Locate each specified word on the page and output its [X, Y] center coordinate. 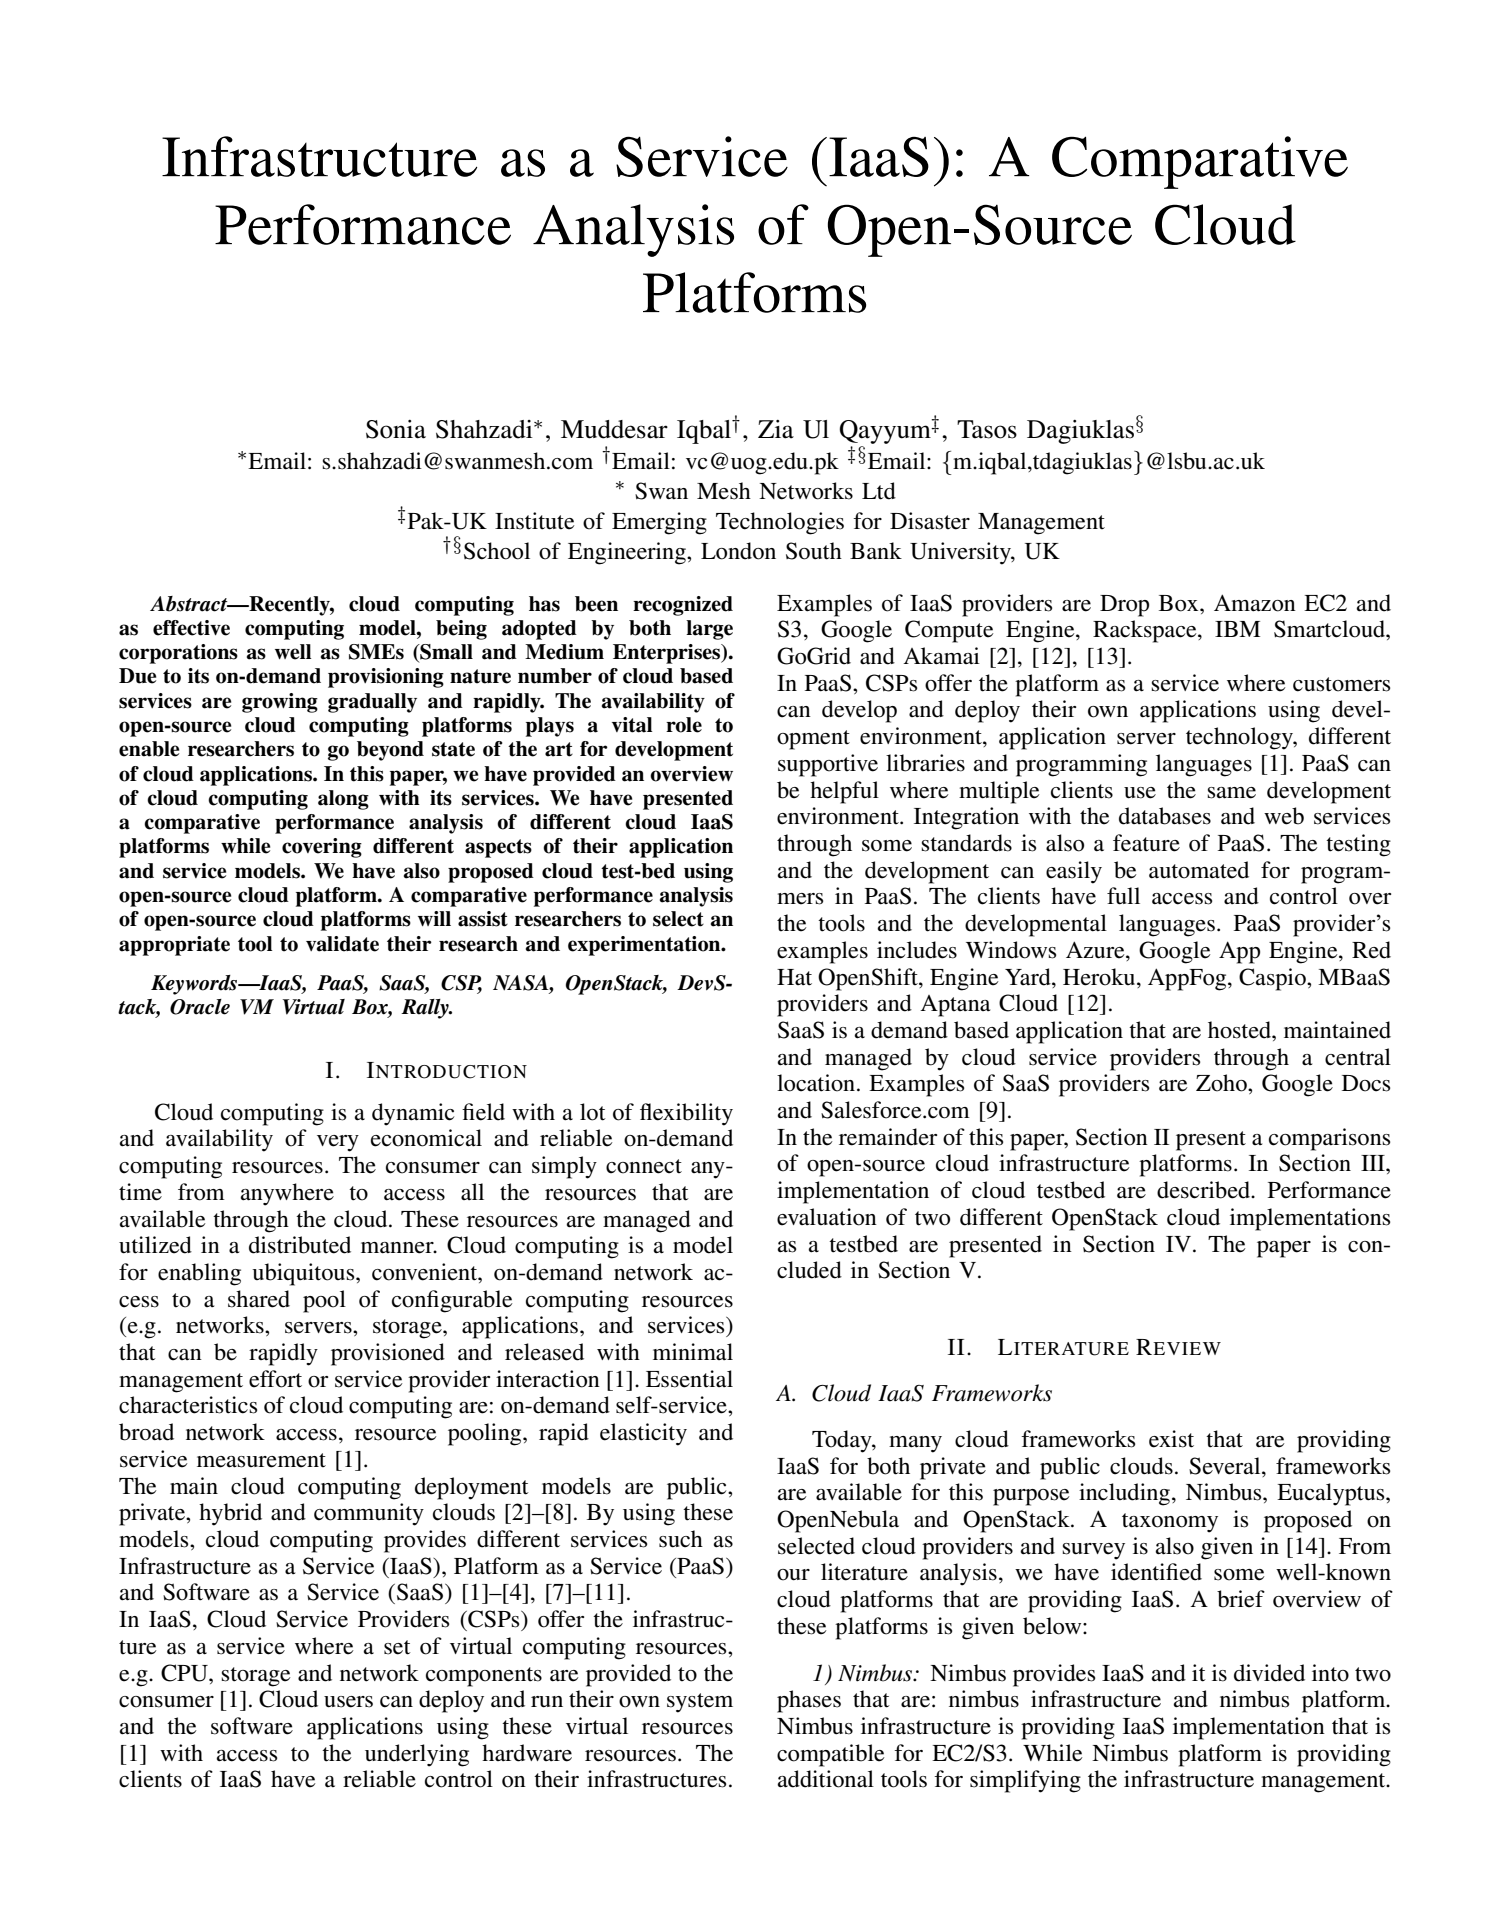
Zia [776, 429]
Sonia [396, 429]
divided [1269, 1673]
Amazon [1255, 603]
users [348, 1702]
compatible [830, 1755]
